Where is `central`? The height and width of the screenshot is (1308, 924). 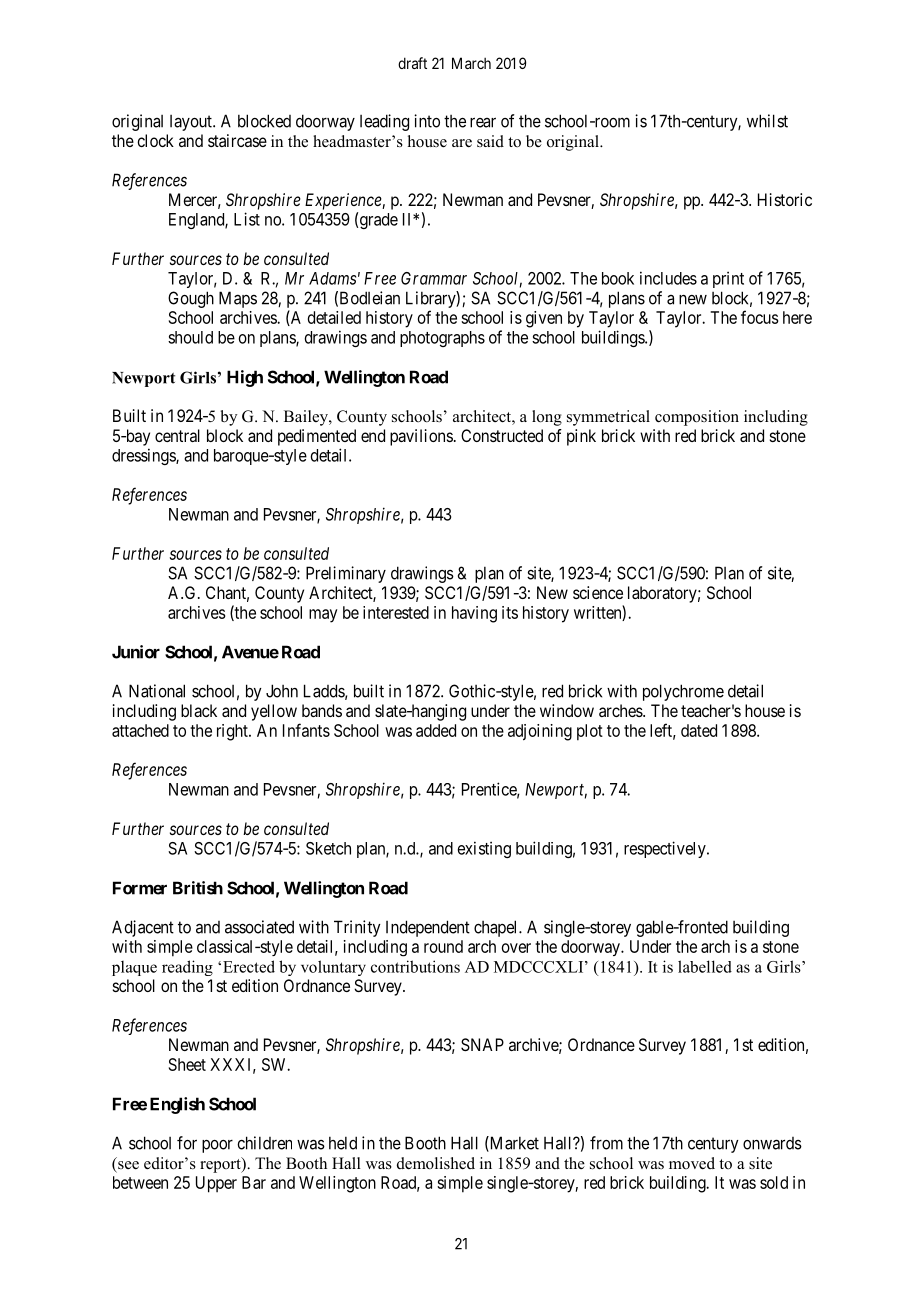 central is located at coordinates (177, 435).
